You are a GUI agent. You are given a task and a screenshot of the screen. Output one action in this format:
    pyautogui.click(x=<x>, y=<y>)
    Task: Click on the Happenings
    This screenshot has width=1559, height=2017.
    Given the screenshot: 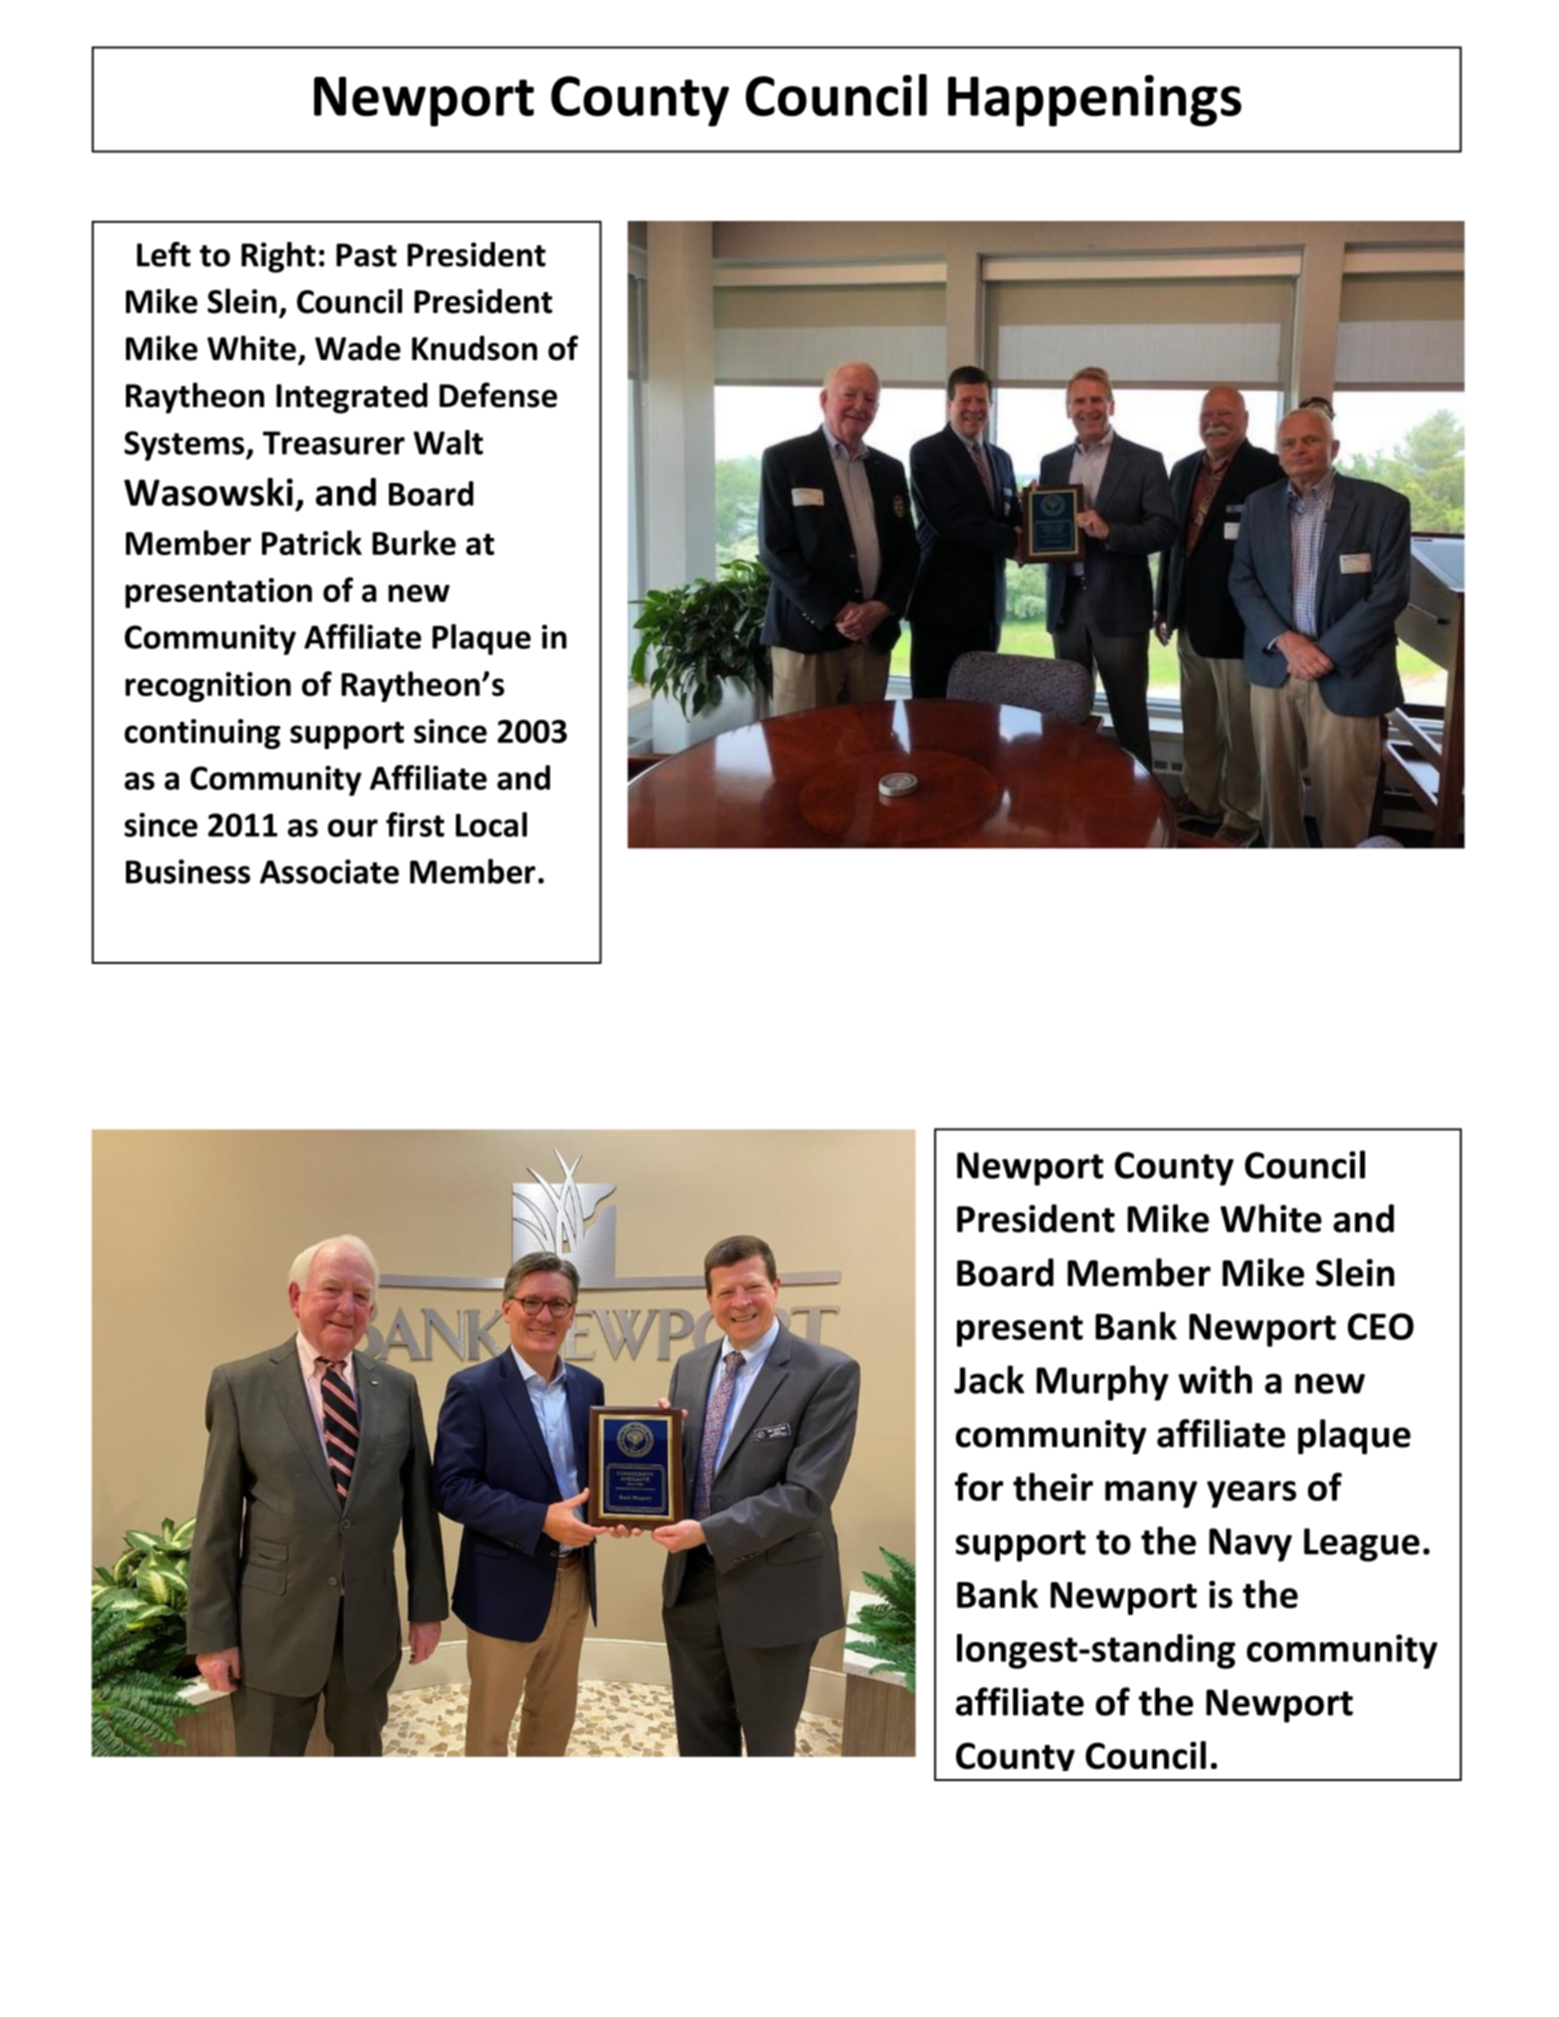 What is the action you would take?
    pyautogui.click(x=1095, y=101)
